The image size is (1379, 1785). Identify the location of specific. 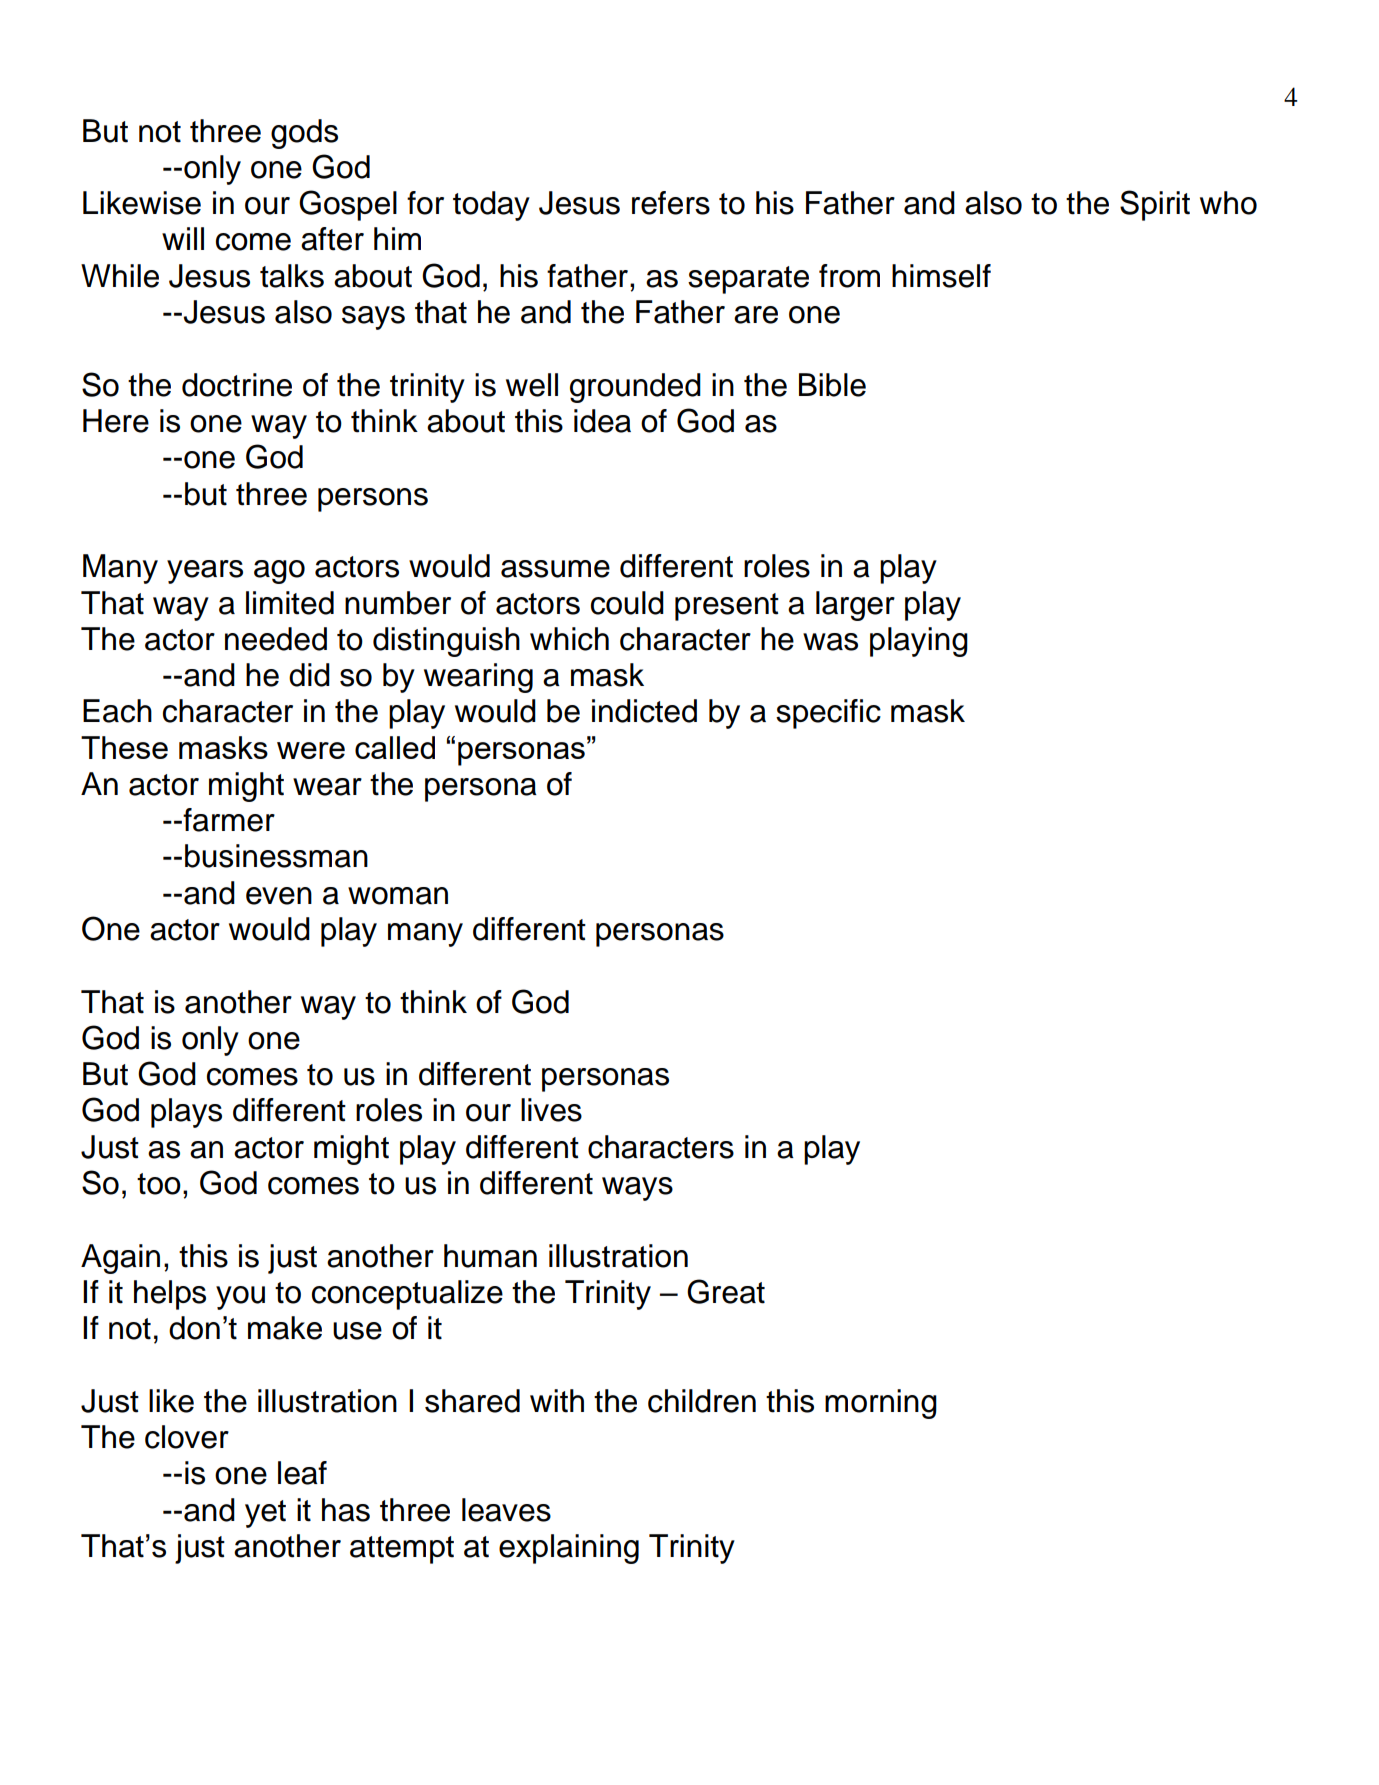
(828, 714).
